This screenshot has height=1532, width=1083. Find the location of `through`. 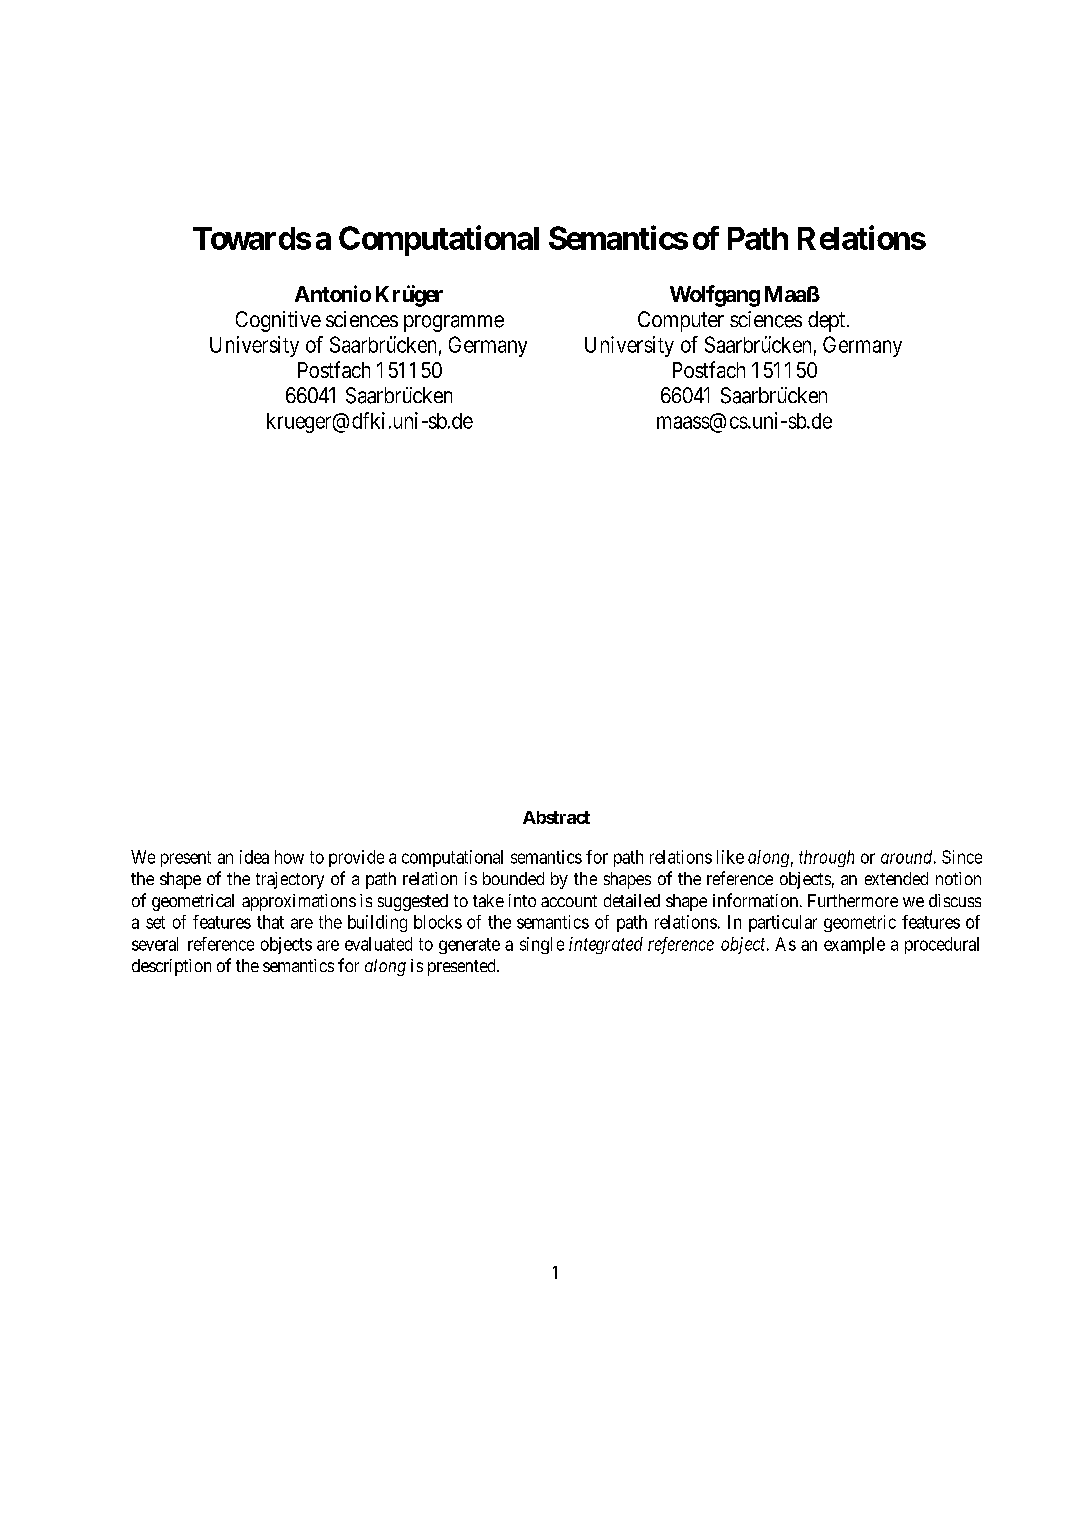

through is located at coordinates (826, 858).
